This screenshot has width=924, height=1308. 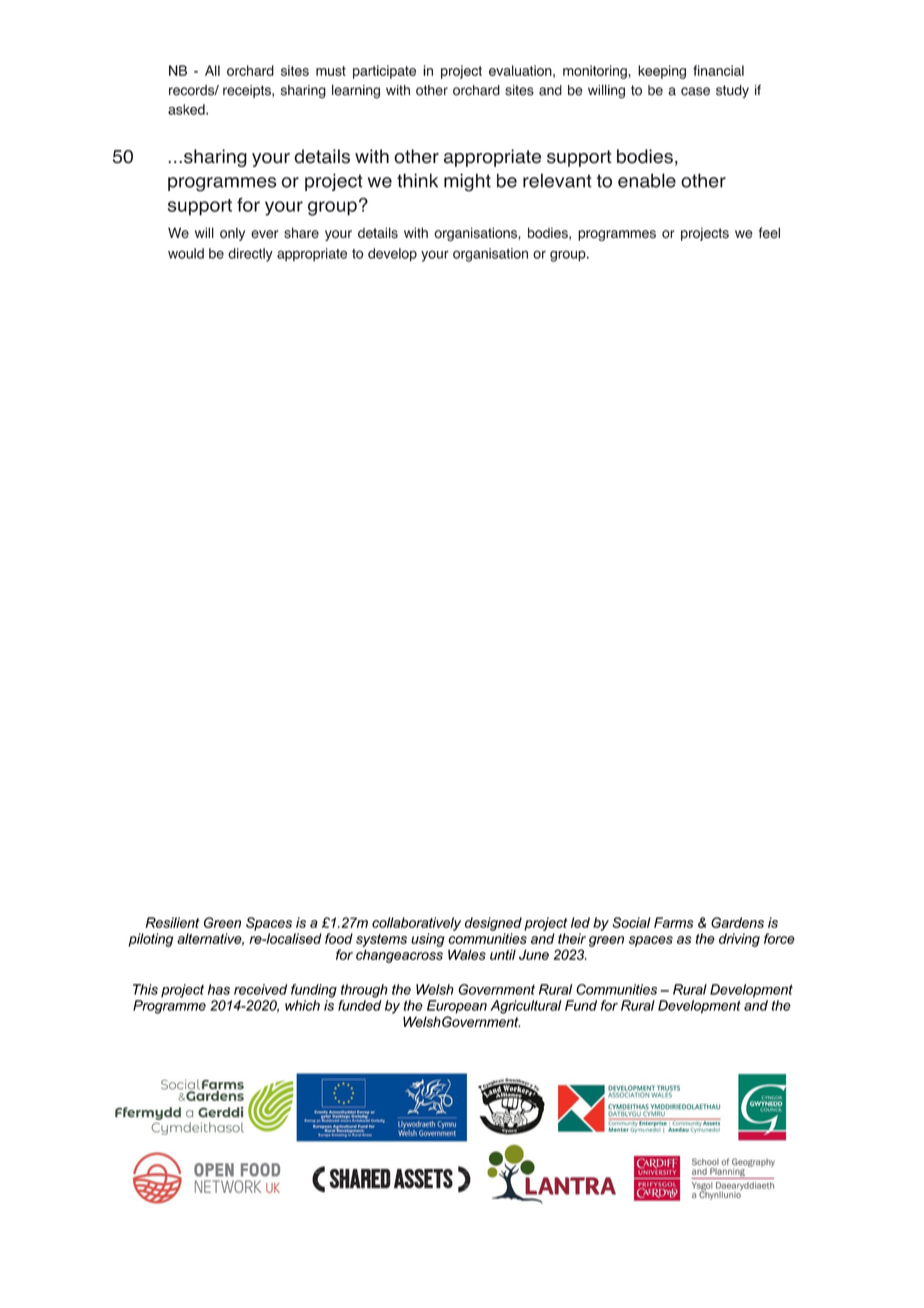 What do you see at coordinates (250, 255) in the screenshot?
I see `directly` at bounding box center [250, 255].
